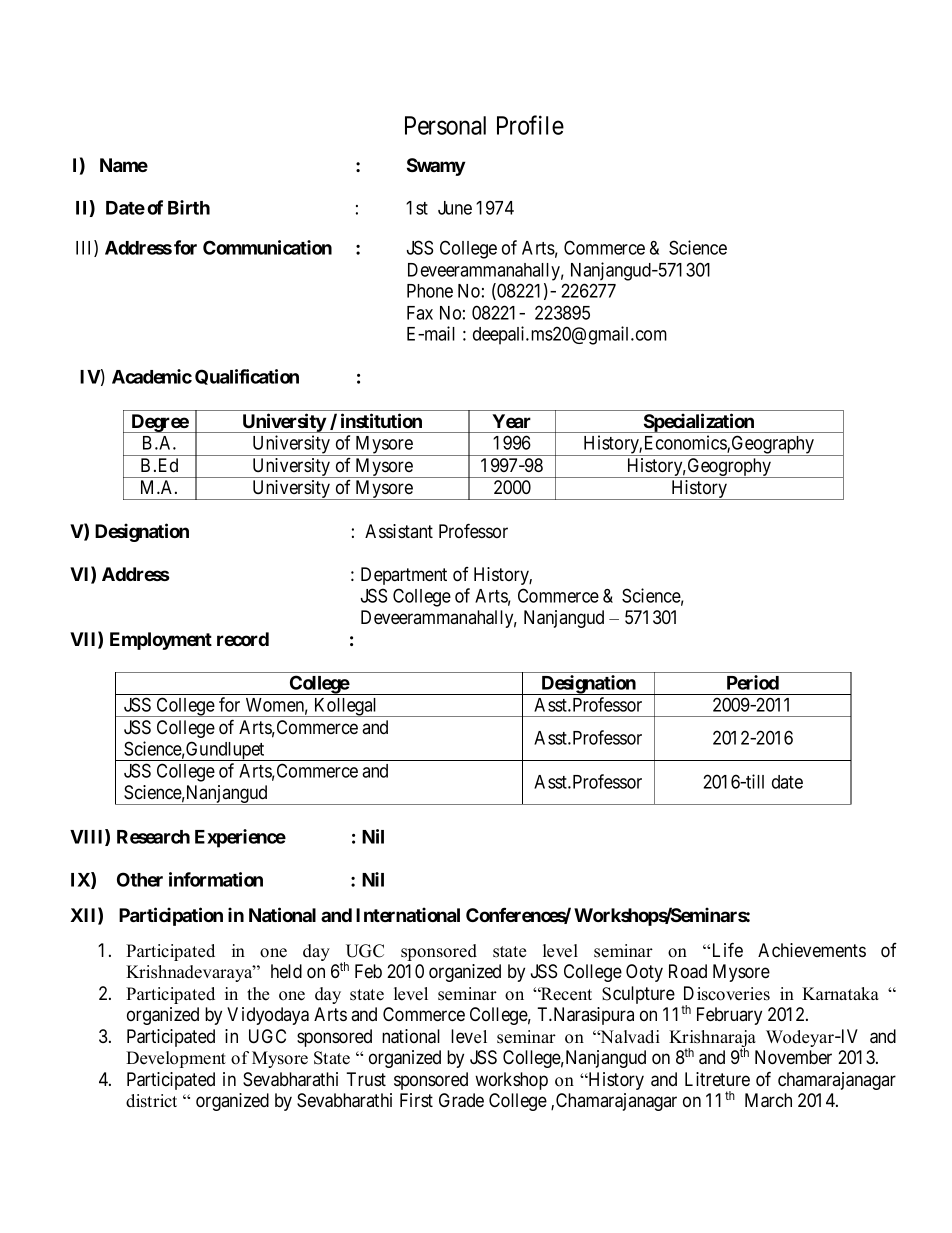  What do you see at coordinates (243, 639) in the screenshot?
I see `record` at bounding box center [243, 639].
